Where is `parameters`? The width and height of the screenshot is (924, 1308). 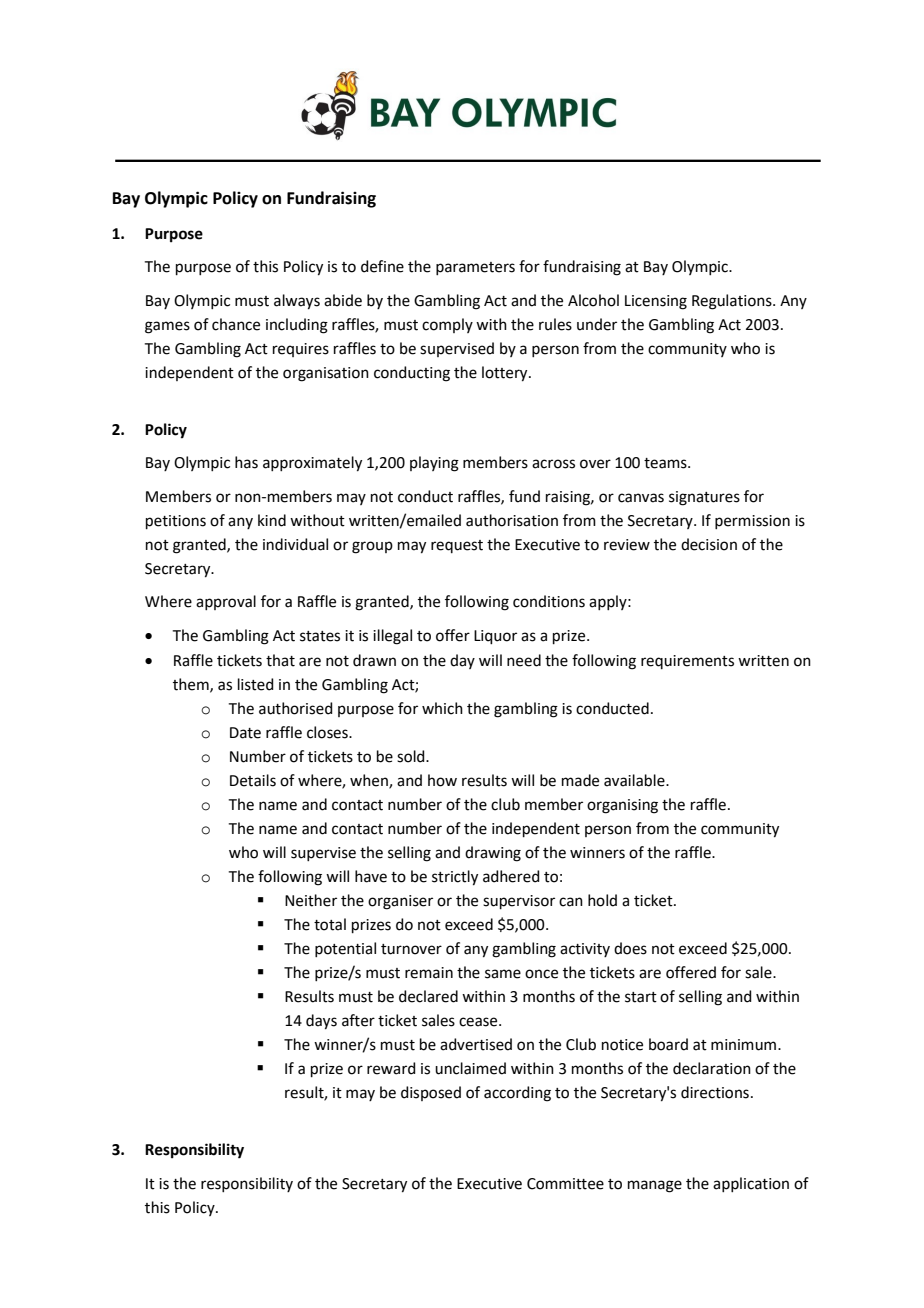 parameters is located at coordinates (475, 268).
